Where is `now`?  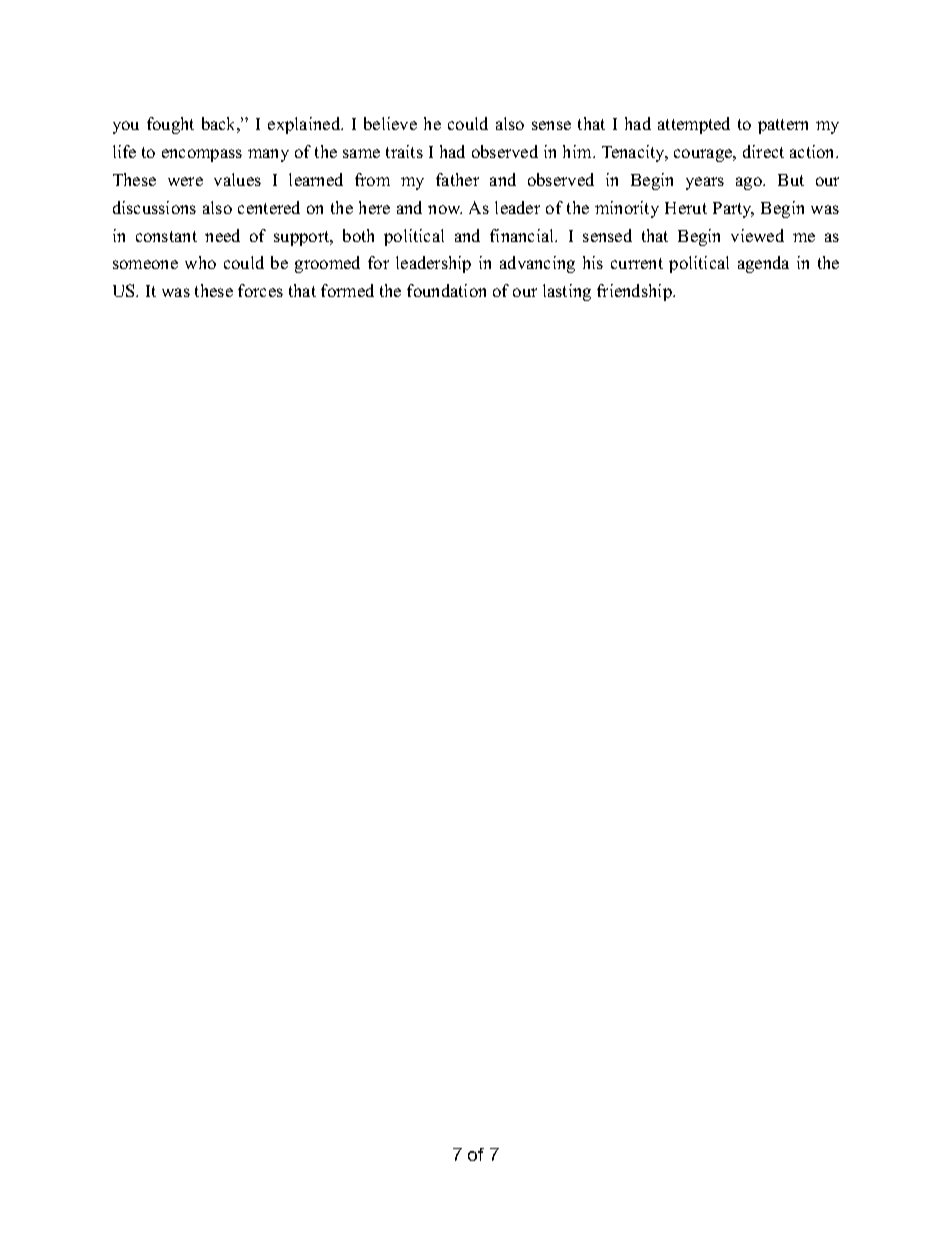 now is located at coordinates (445, 209).
